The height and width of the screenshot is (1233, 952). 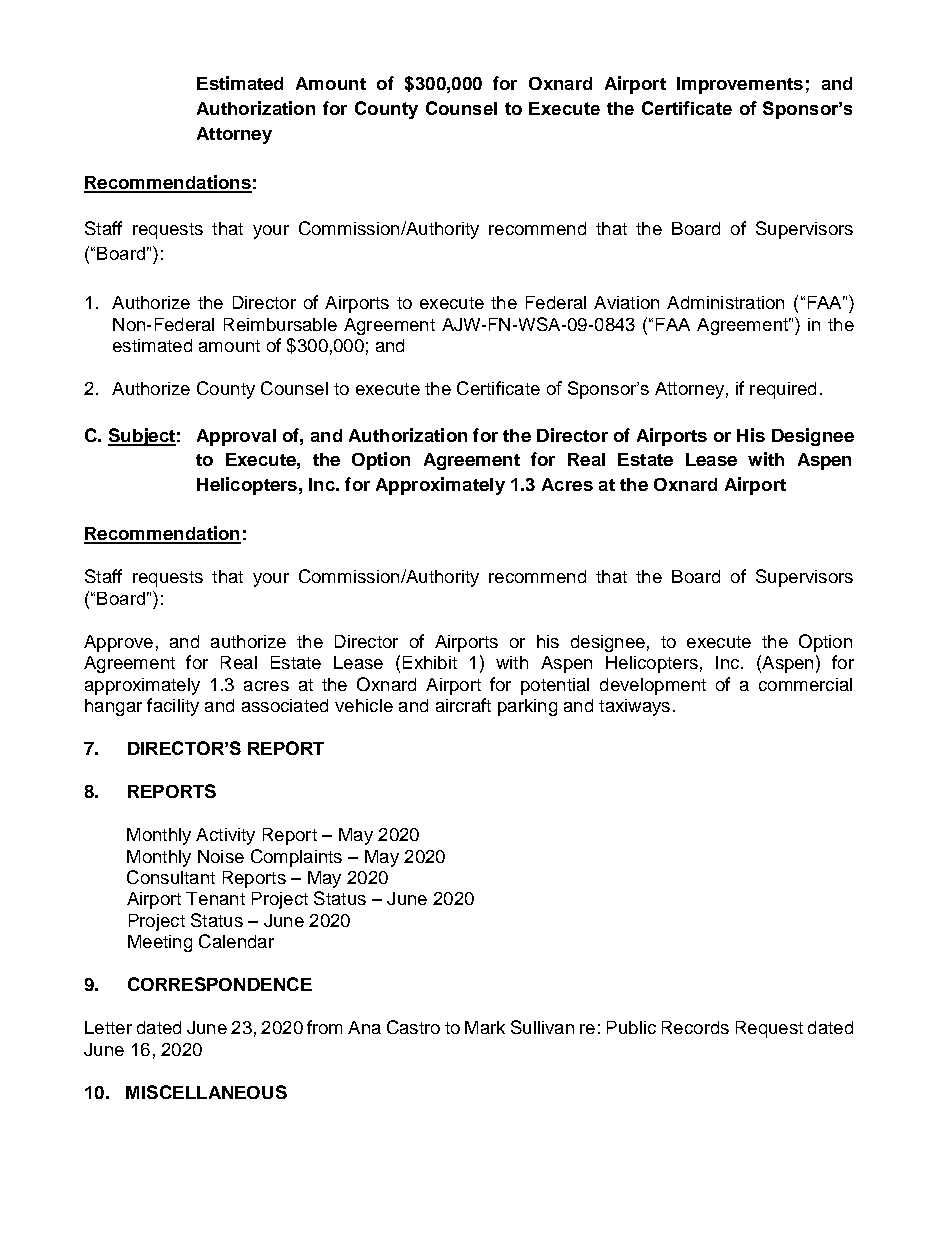 What do you see at coordinates (206, 1092) in the screenshot?
I see `MISCELLANEOUS` at bounding box center [206, 1092].
